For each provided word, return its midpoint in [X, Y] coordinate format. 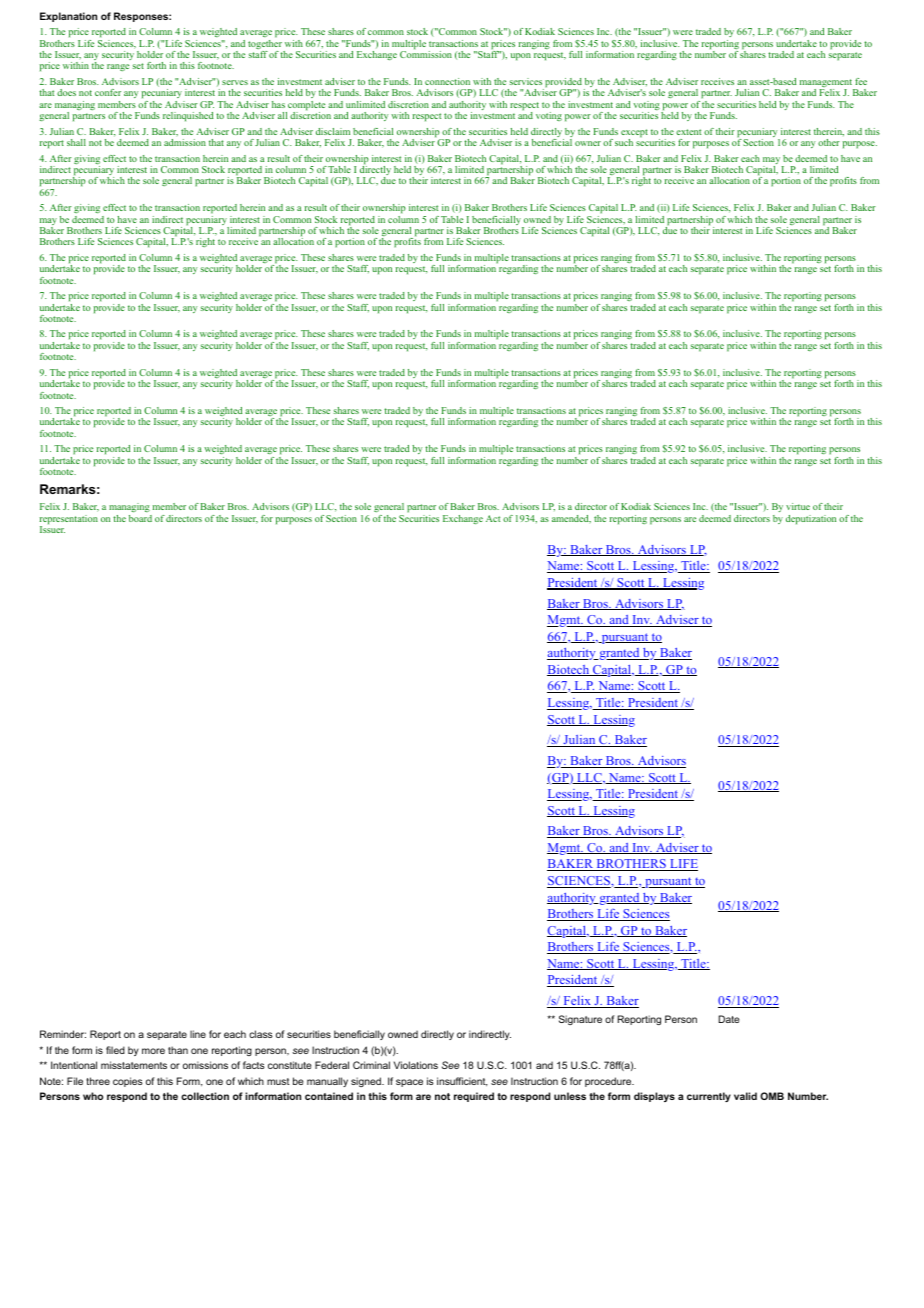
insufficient [462, 1082]
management [827, 84]
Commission [426, 54]
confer [108, 92]
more [153, 1051]
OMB [772, 1096]
